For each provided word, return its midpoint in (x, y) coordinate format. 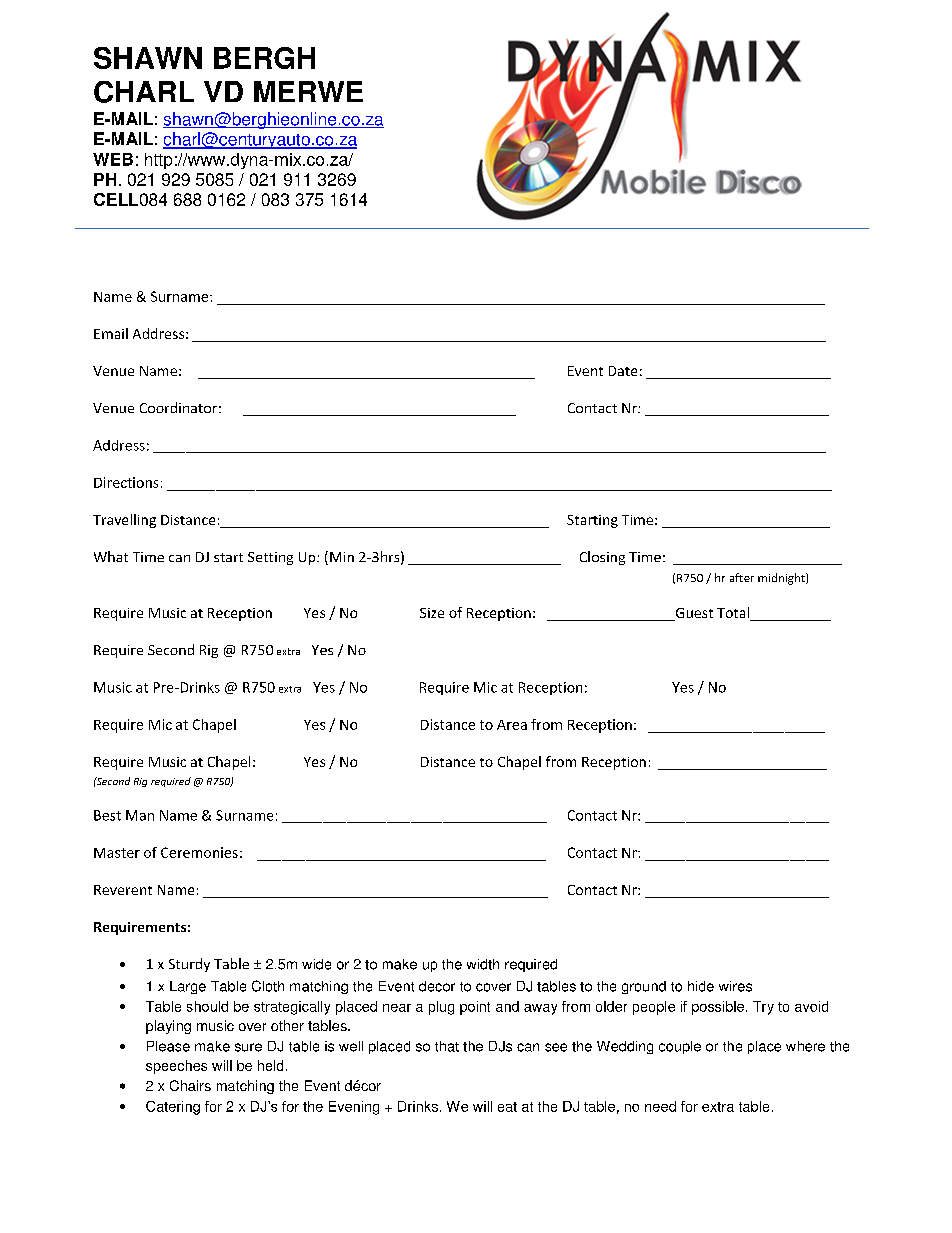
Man (140, 815)
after (742, 577)
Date (623, 371)
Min (342, 557)
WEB (113, 159)
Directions (126, 482)
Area (512, 725)
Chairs (190, 1085)
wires (735, 986)
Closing (602, 558)
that (447, 1046)
